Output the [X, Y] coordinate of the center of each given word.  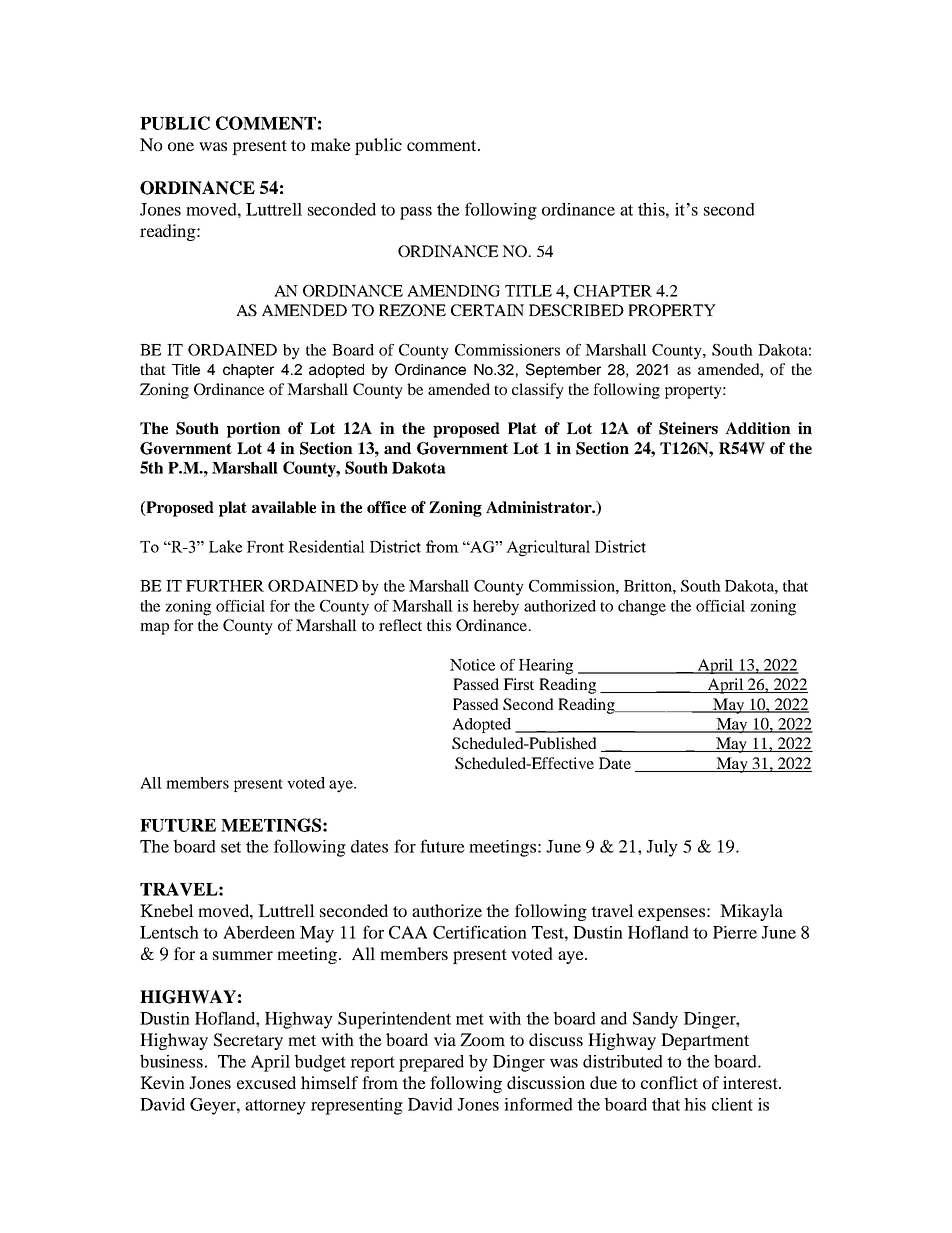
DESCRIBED [576, 310]
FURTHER [225, 586]
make [331, 144]
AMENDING [453, 291]
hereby [496, 608]
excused [266, 1082]
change [642, 608]
